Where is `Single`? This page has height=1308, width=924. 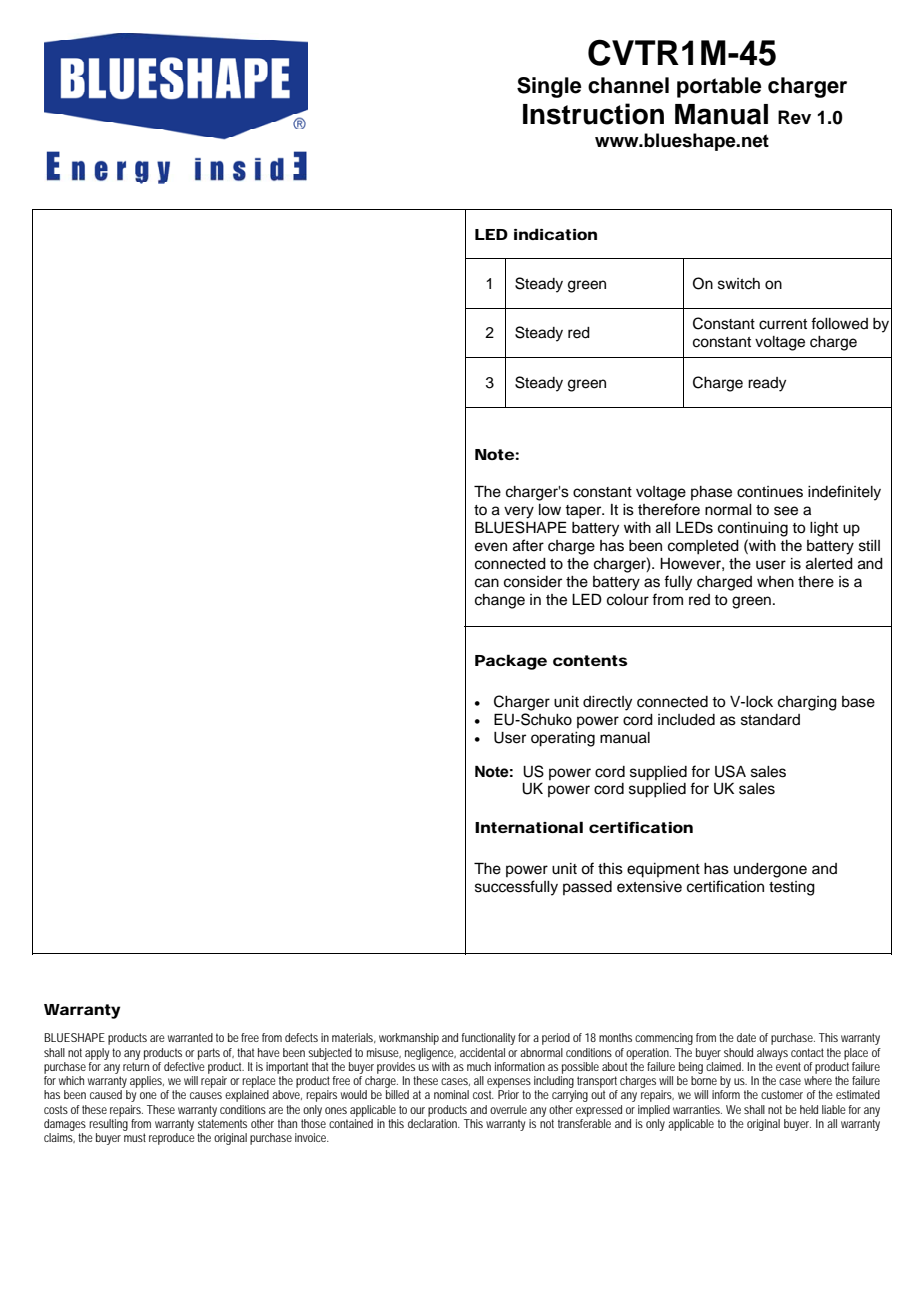 Single is located at coordinates (549, 87).
